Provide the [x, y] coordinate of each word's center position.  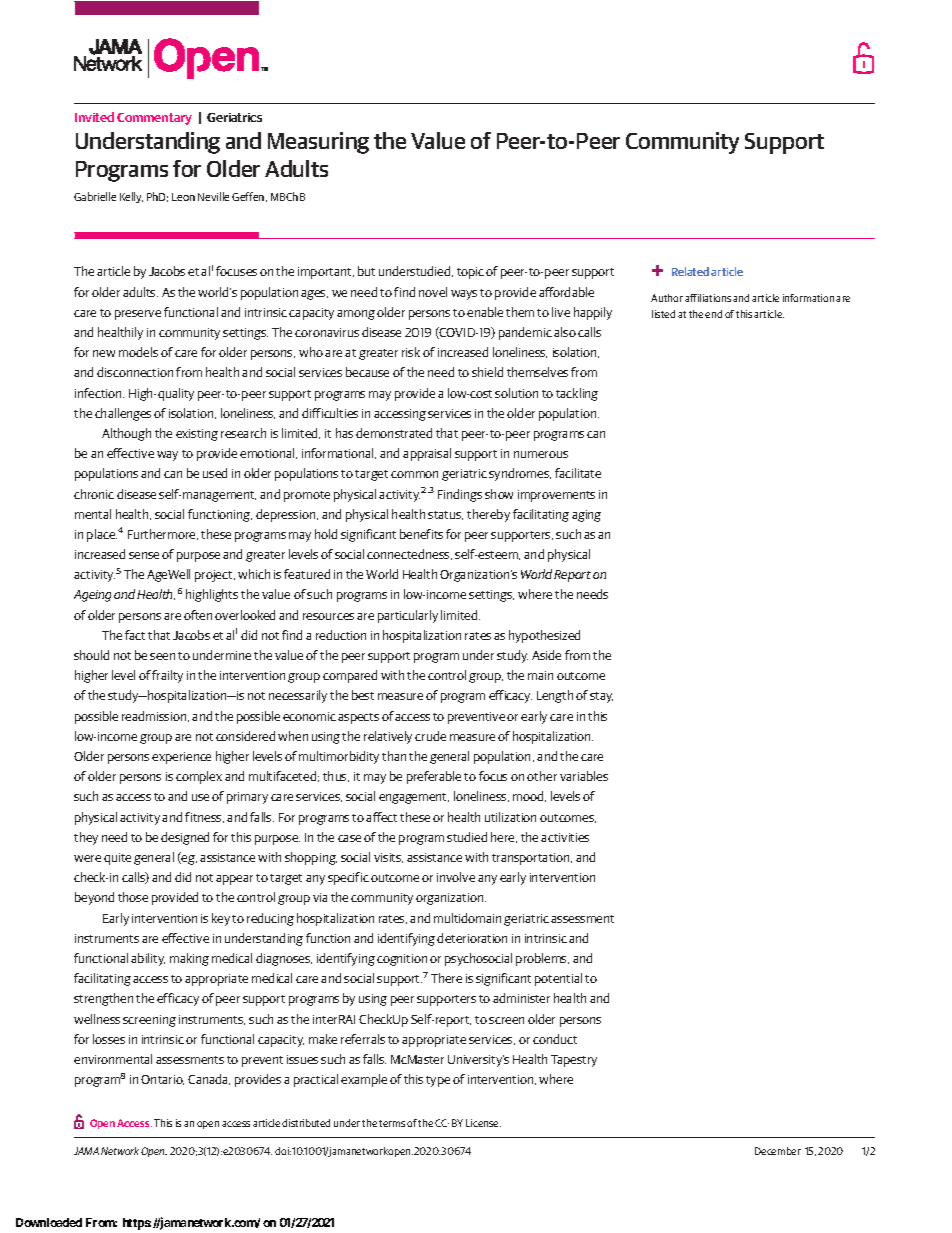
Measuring [318, 143]
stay [601, 697]
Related [690, 271]
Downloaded [49, 1222]
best [363, 695]
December [778, 1151]
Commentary [154, 119]
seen [162, 656]
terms [392, 1123]
